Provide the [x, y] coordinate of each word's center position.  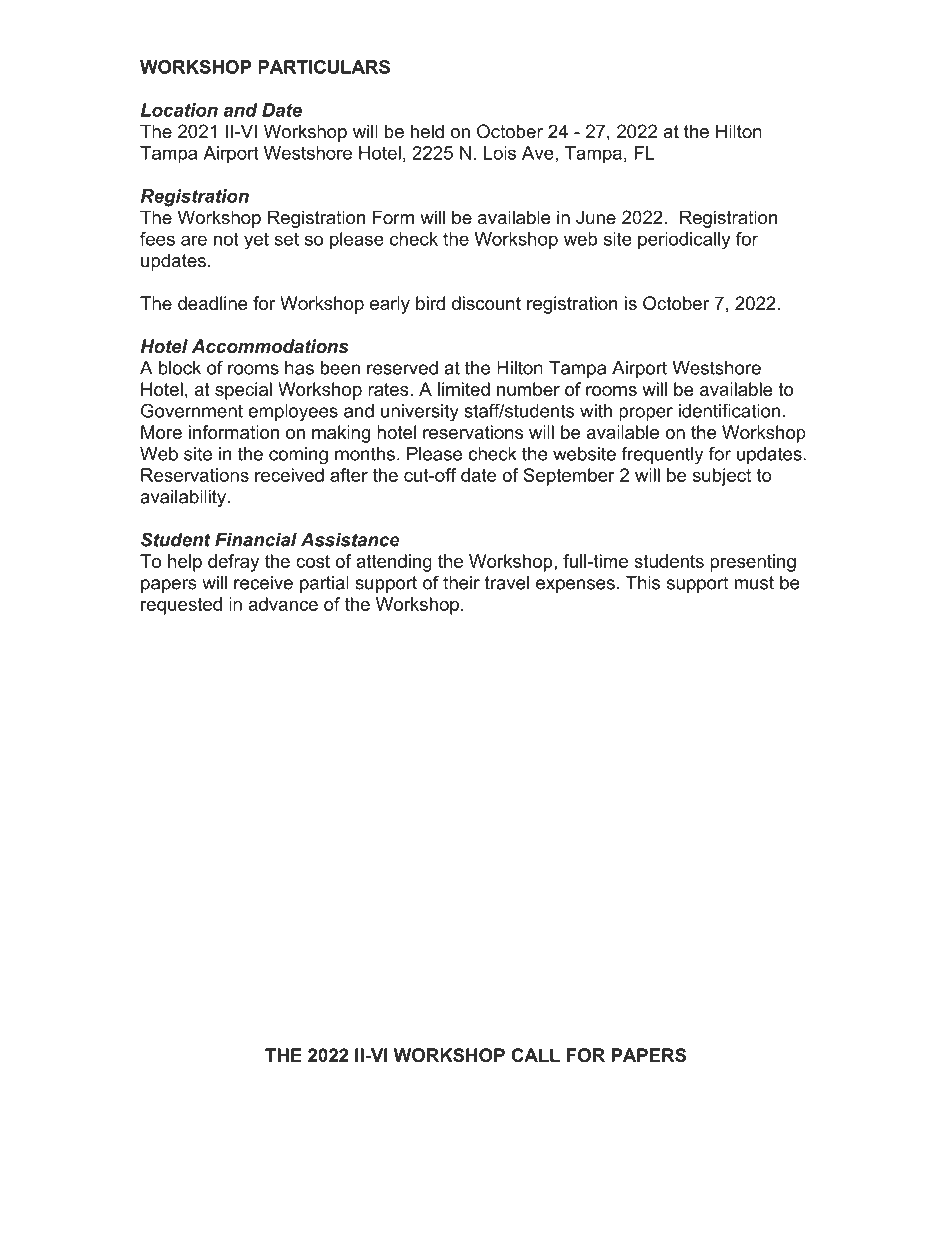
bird [430, 303]
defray [233, 563]
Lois [500, 153]
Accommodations [270, 346]
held [427, 131]
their [461, 583]
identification [729, 410]
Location [179, 110]
